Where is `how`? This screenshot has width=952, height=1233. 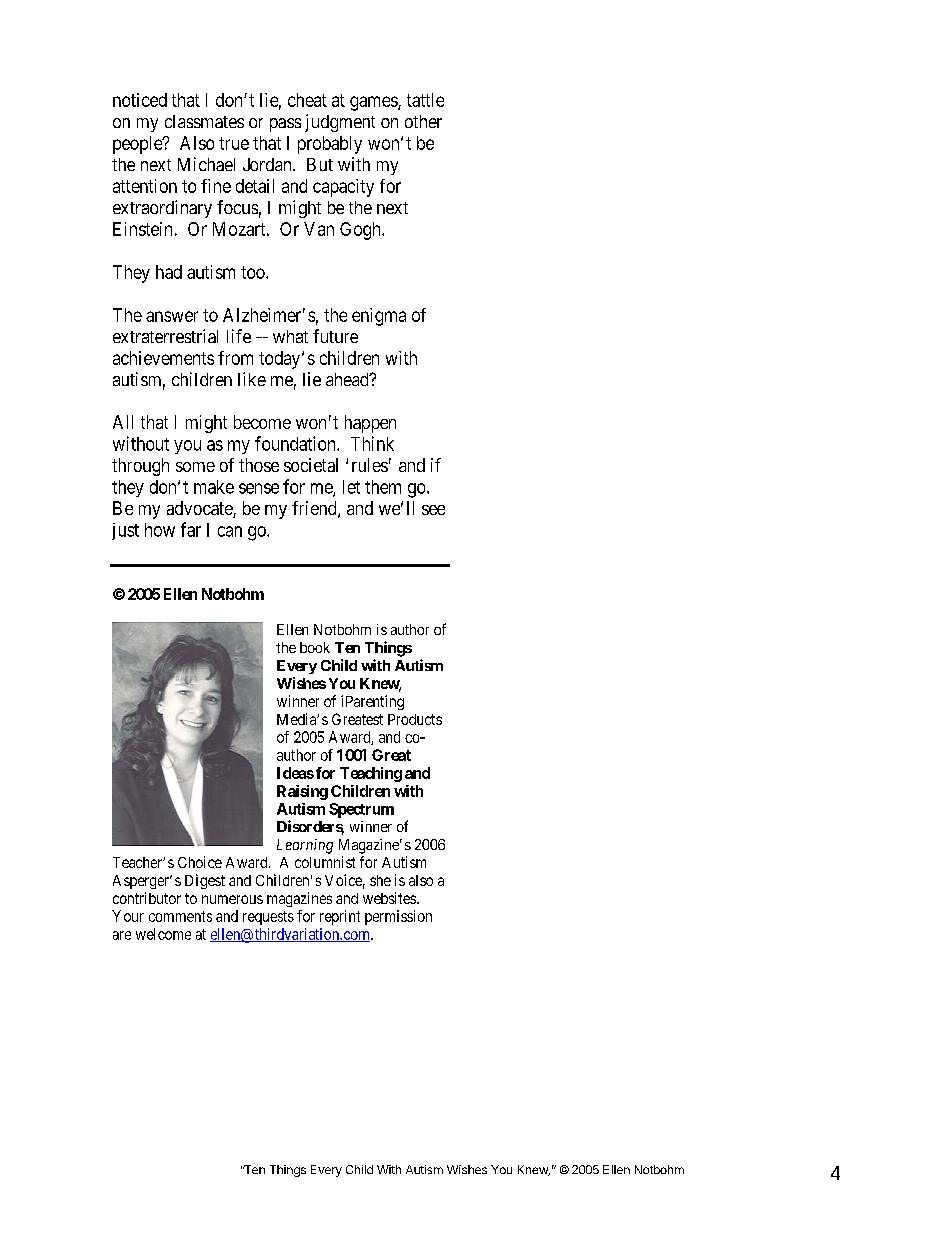
how is located at coordinates (160, 530).
